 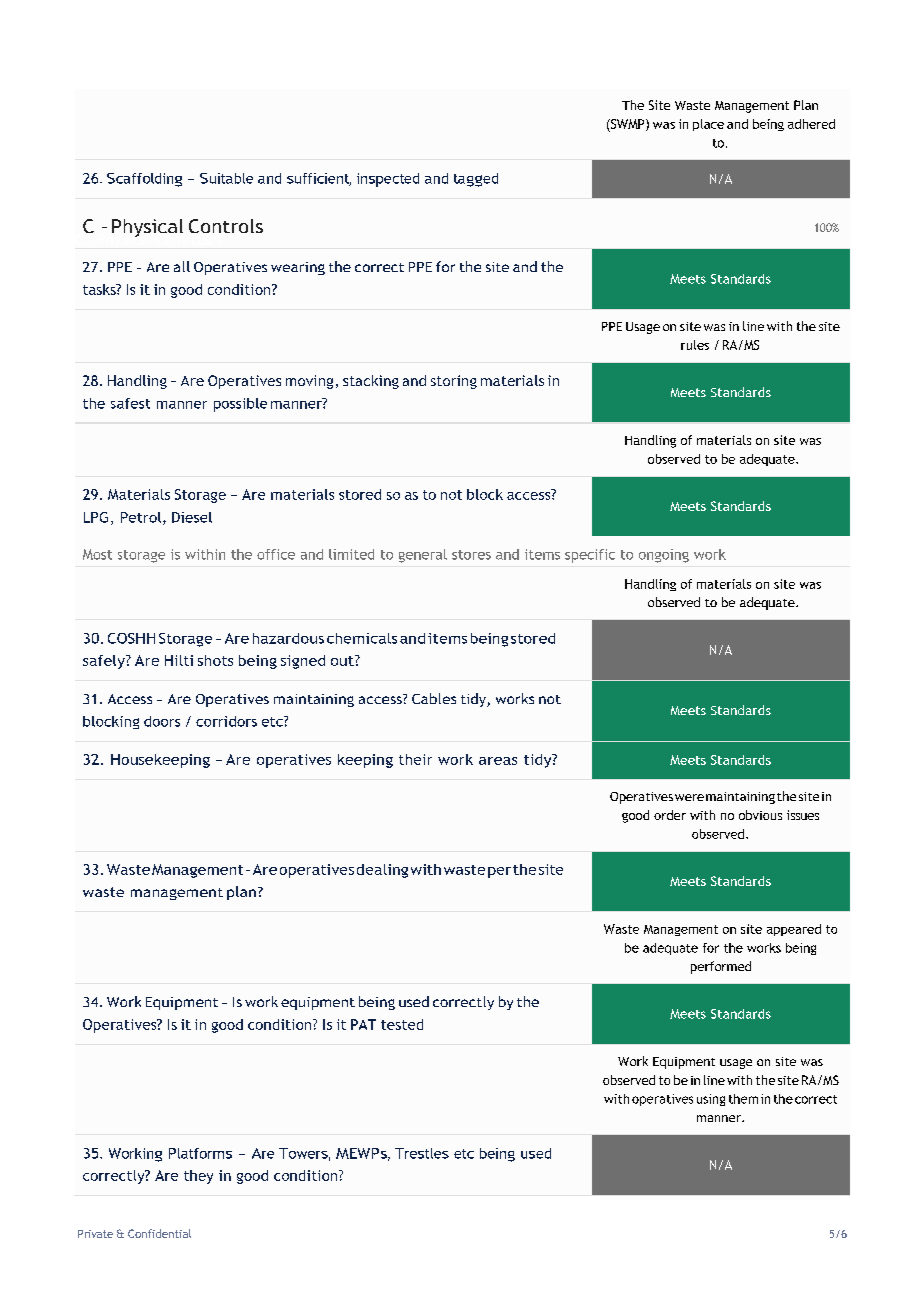 What do you see at coordinates (760, 815) in the screenshot?
I see `obvious` at bounding box center [760, 815].
